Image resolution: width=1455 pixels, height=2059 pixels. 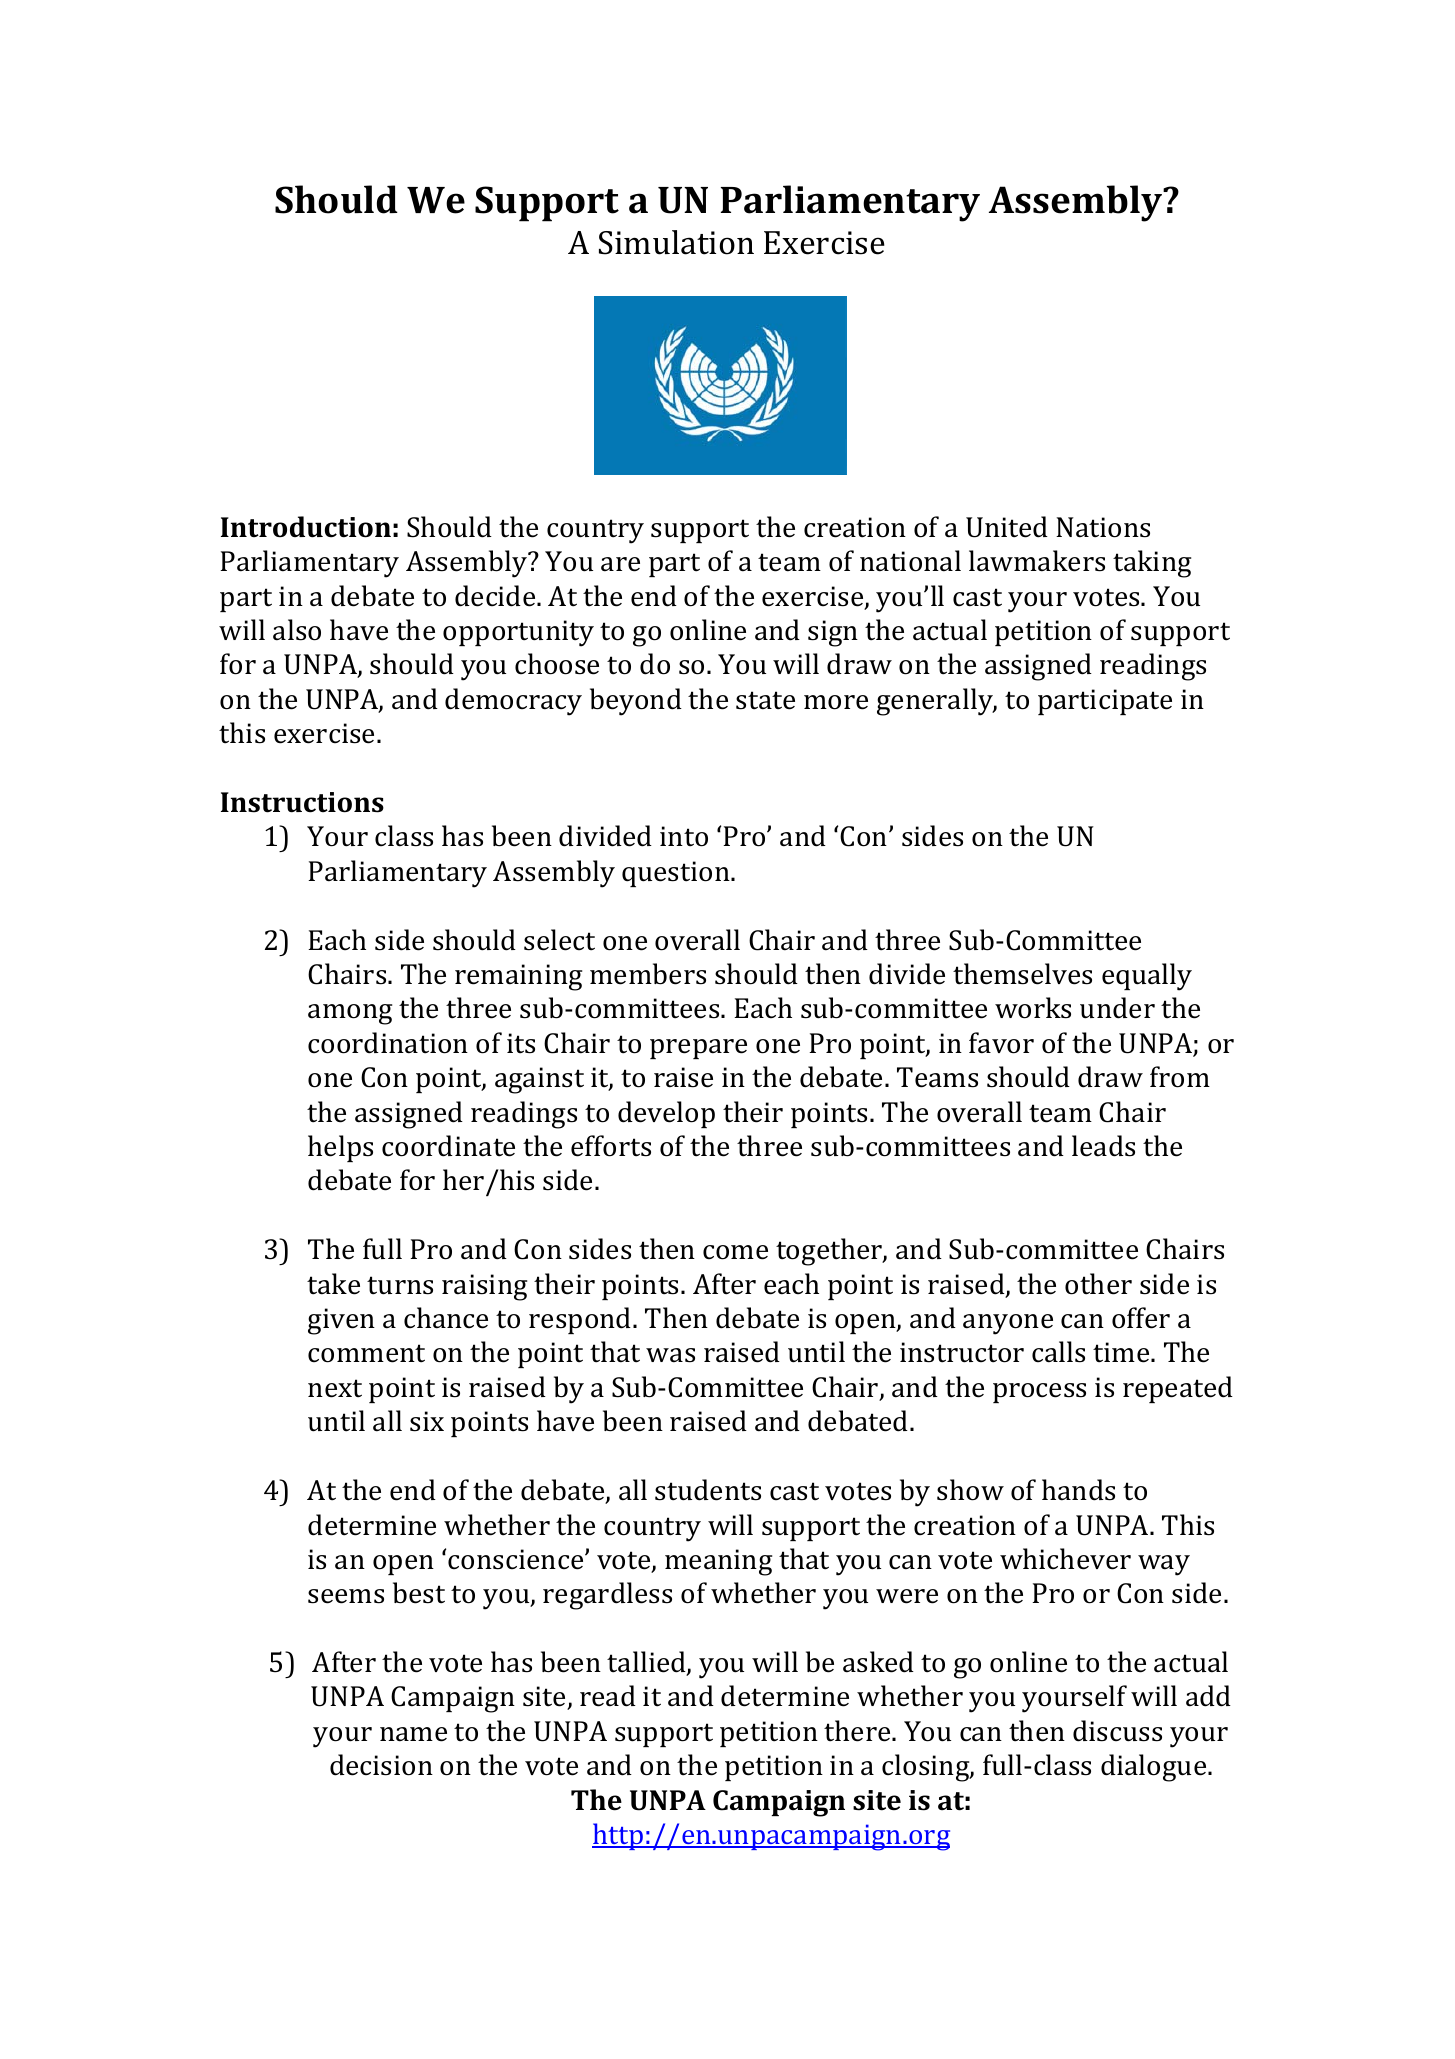 What do you see at coordinates (413, 1734) in the page?
I see `name` at bounding box center [413, 1734].
